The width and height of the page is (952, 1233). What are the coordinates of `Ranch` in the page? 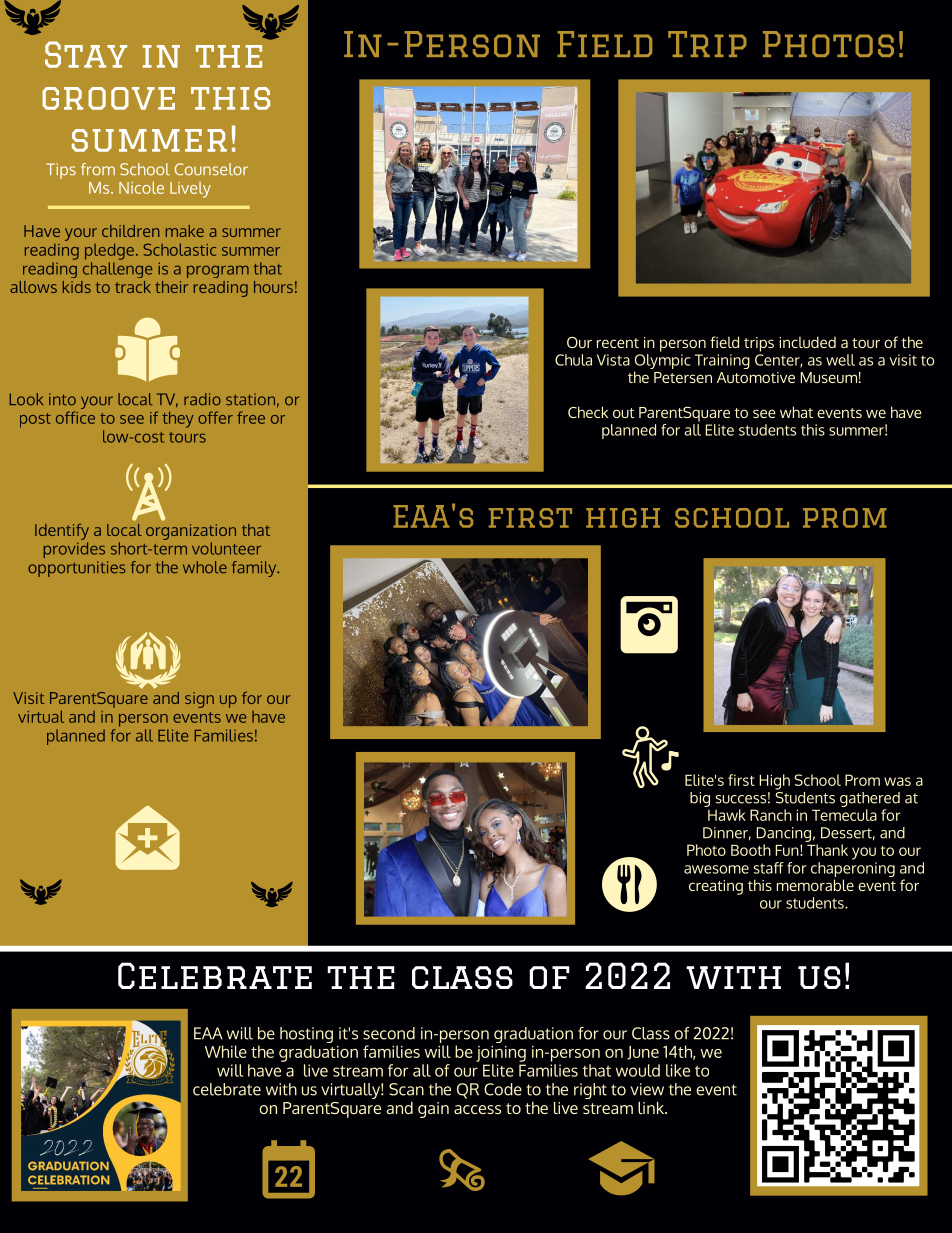 It's located at (771, 815).
